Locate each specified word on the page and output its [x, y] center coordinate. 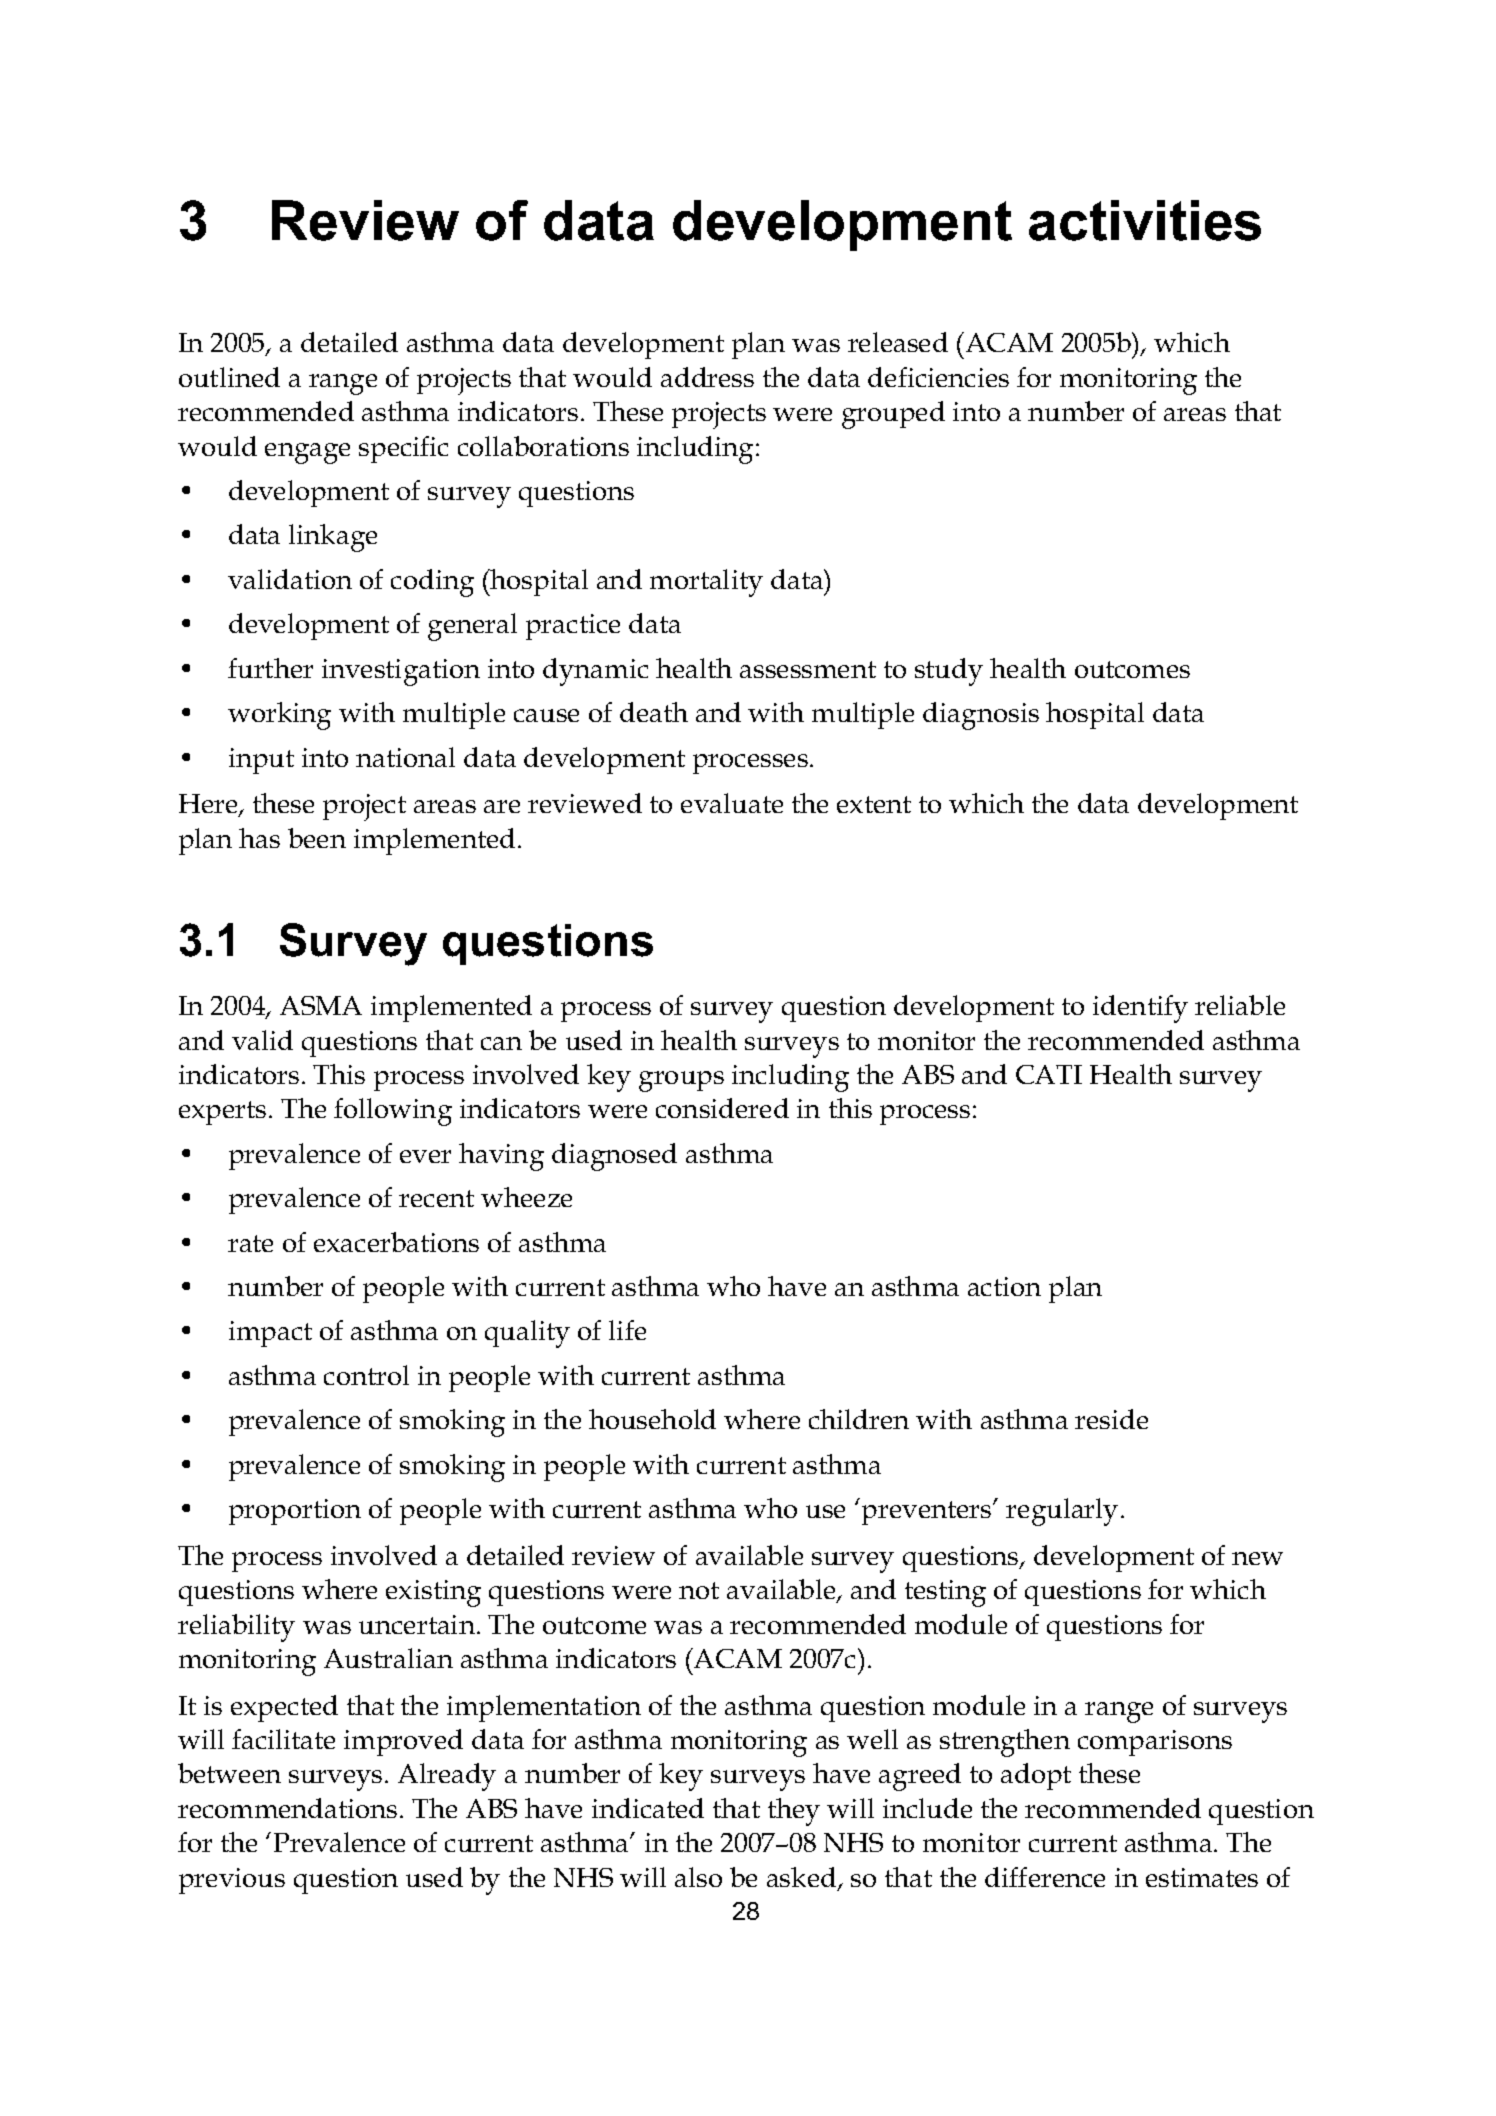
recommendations [287, 1808]
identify [1140, 1009]
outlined [229, 377]
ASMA [321, 1005]
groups [681, 1081]
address [707, 377]
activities [1145, 220]
